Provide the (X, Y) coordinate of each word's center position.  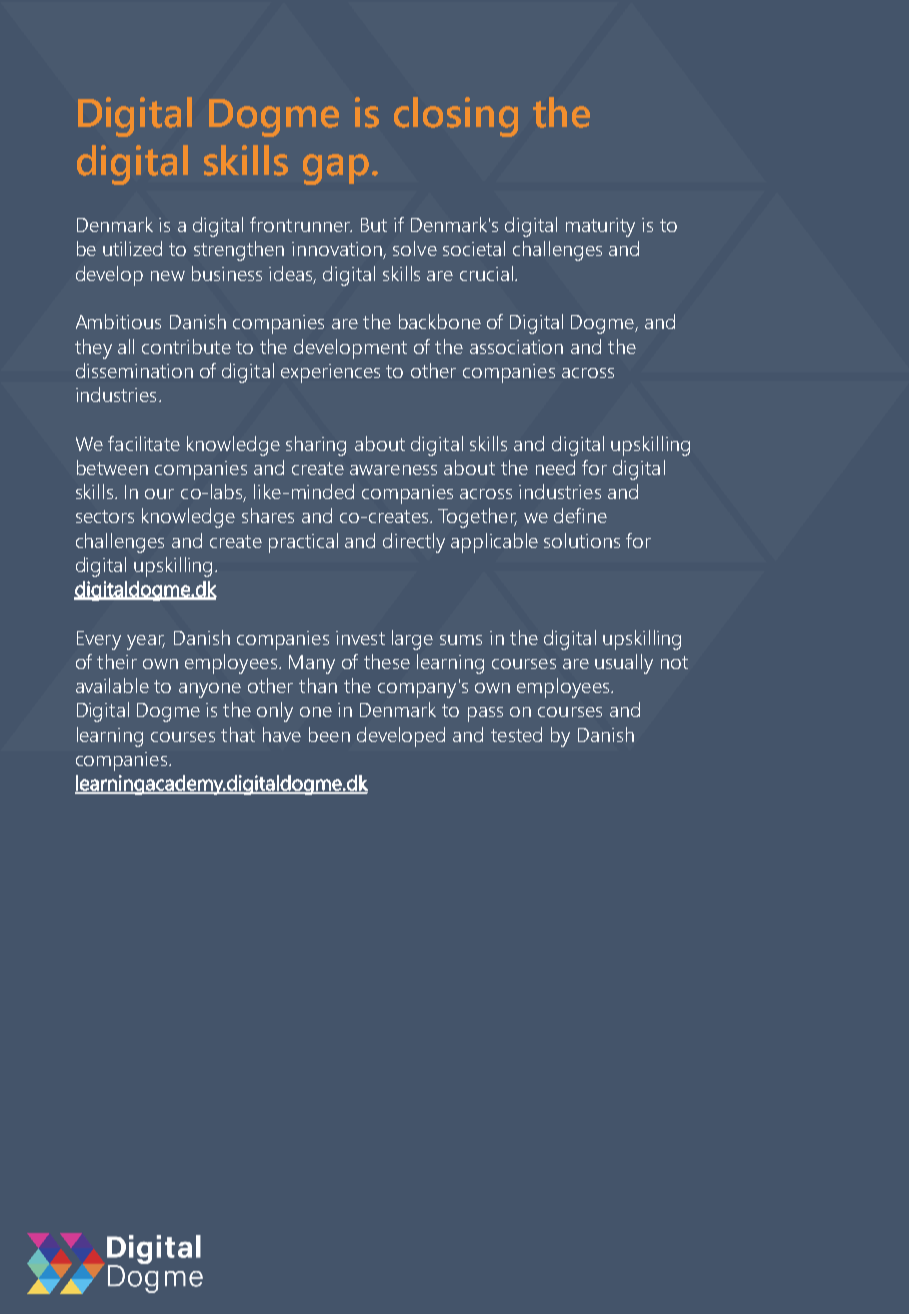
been (329, 734)
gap (336, 169)
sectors (105, 516)
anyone (210, 690)
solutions (582, 540)
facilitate (144, 443)
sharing (316, 446)
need (555, 467)
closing (456, 117)
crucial (486, 273)
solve (415, 248)
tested (516, 734)
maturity (600, 227)
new (168, 276)
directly (414, 543)
